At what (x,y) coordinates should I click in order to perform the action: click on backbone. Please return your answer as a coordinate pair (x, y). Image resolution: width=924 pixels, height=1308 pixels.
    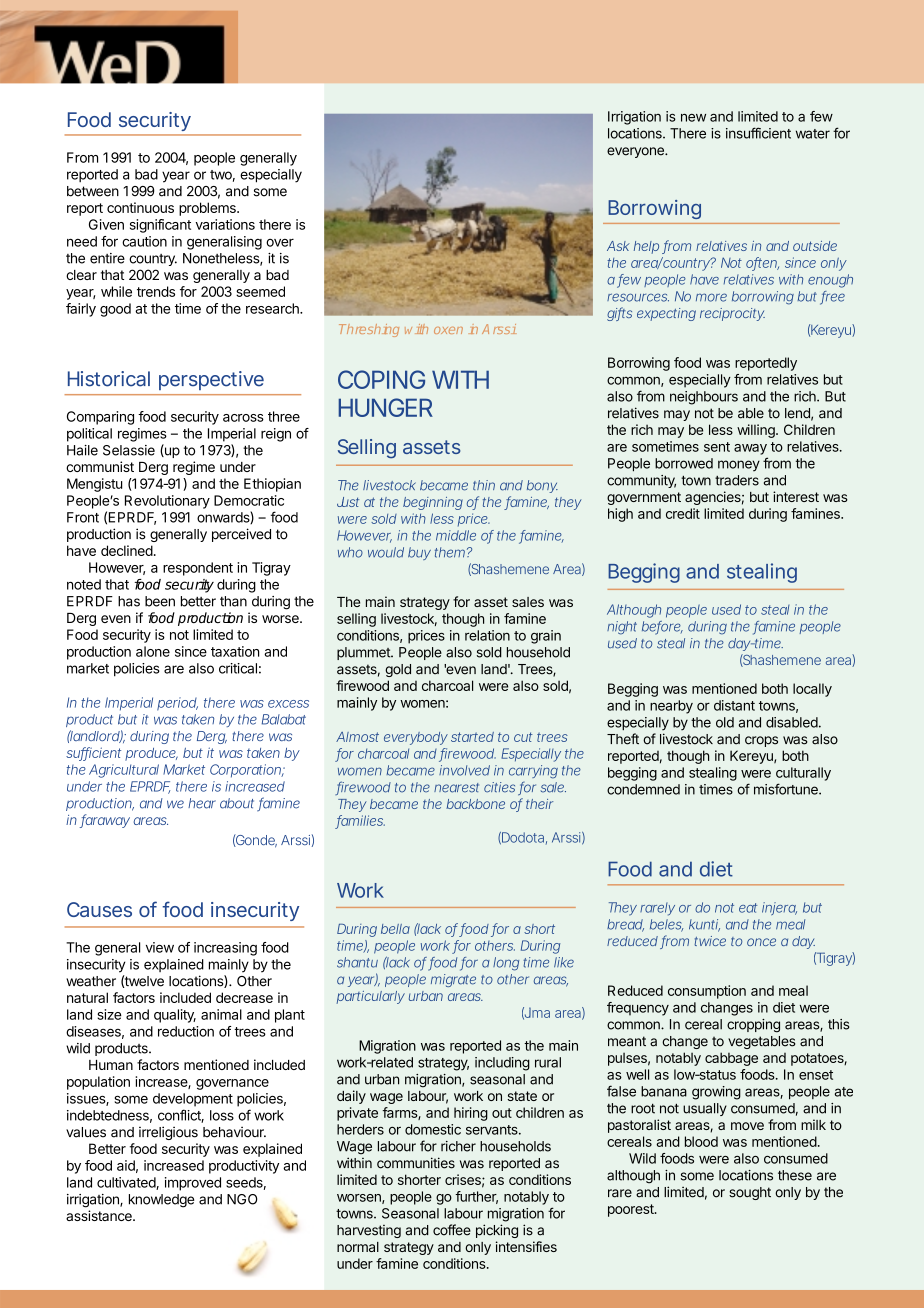
    Looking at the image, I should click on (475, 804).
